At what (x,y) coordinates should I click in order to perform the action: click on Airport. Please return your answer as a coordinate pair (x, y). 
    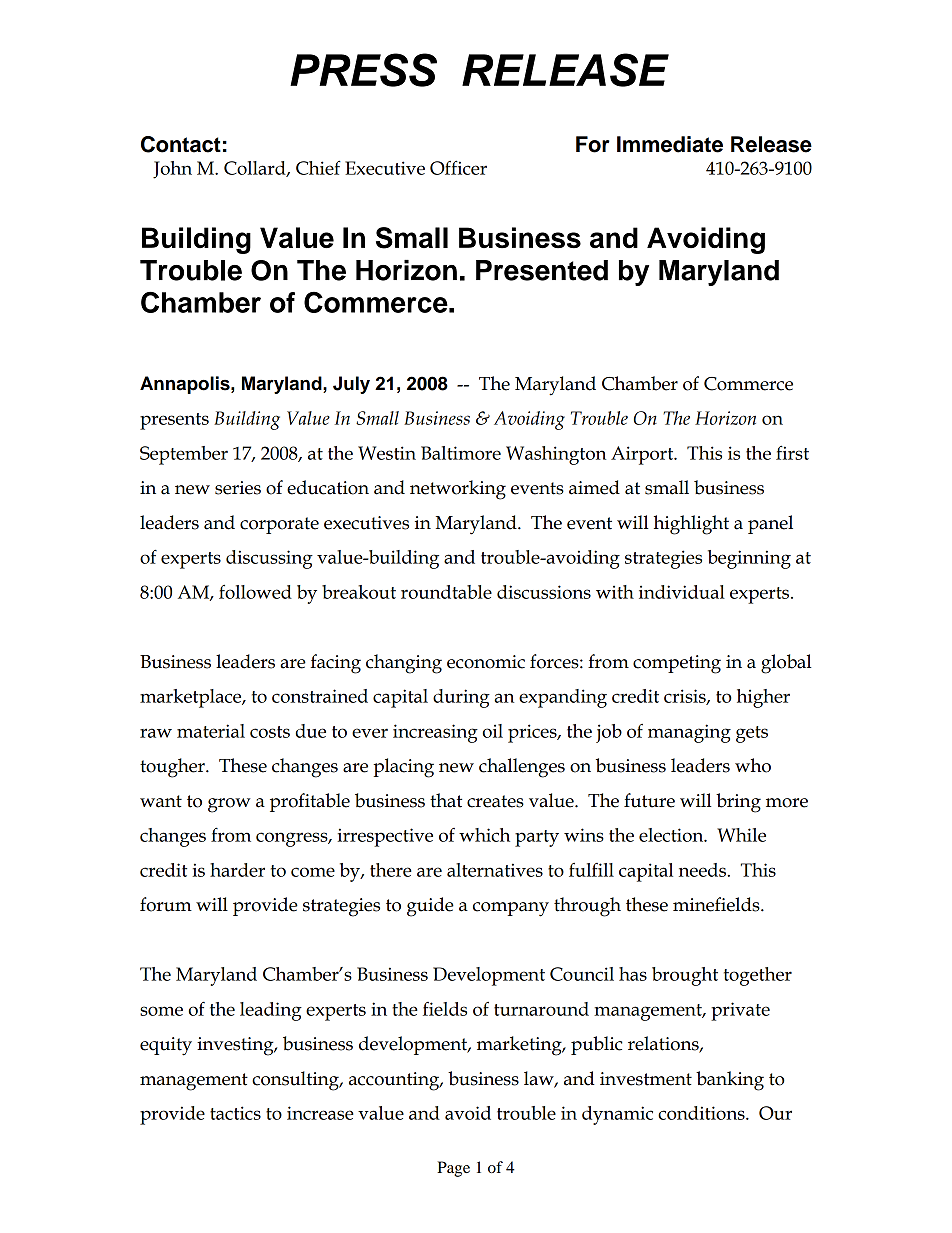
    Looking at the image, I should click on (643, 455).
